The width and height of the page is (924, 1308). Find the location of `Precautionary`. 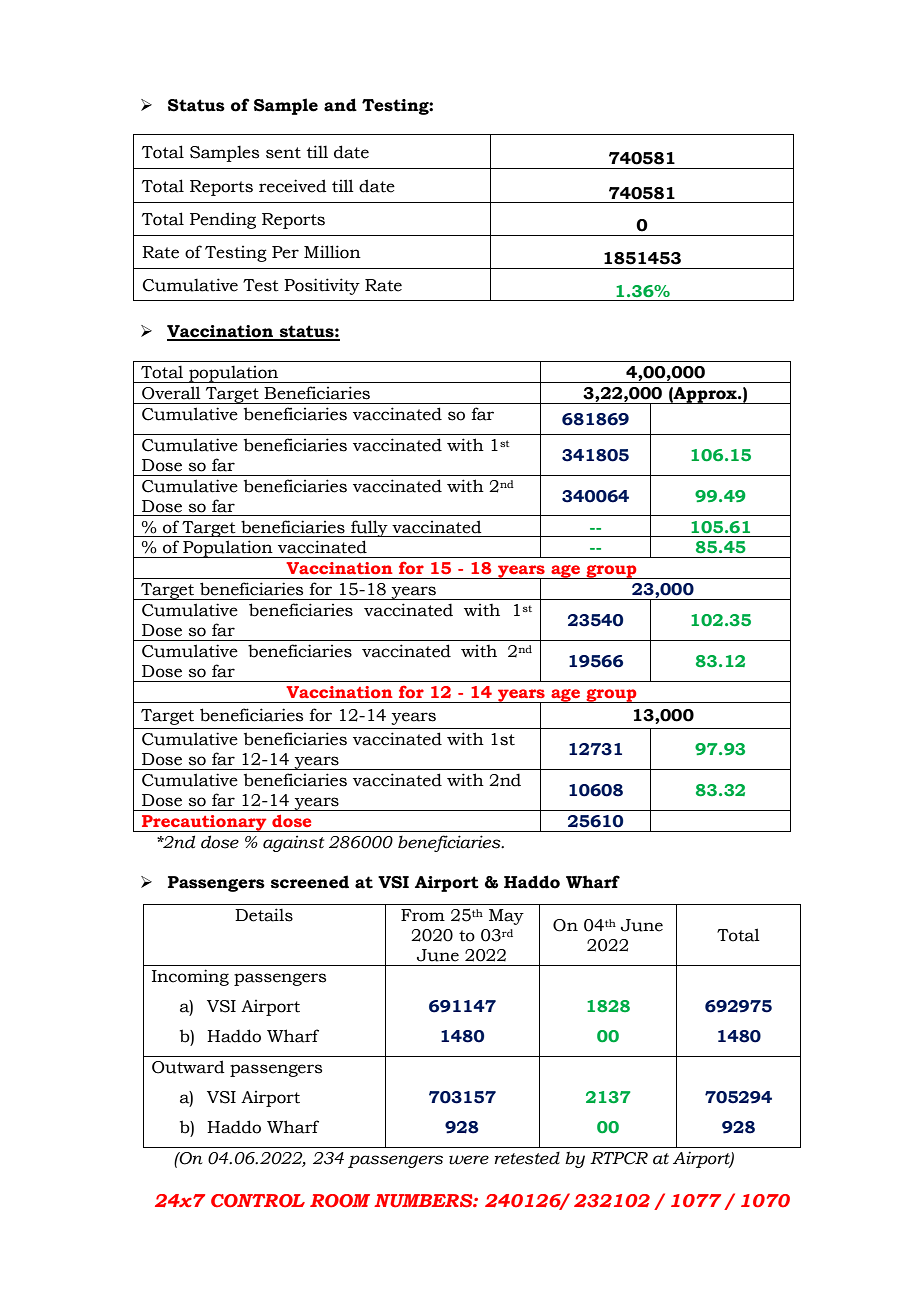

Precautionary is located at coordinates (204, 823).
